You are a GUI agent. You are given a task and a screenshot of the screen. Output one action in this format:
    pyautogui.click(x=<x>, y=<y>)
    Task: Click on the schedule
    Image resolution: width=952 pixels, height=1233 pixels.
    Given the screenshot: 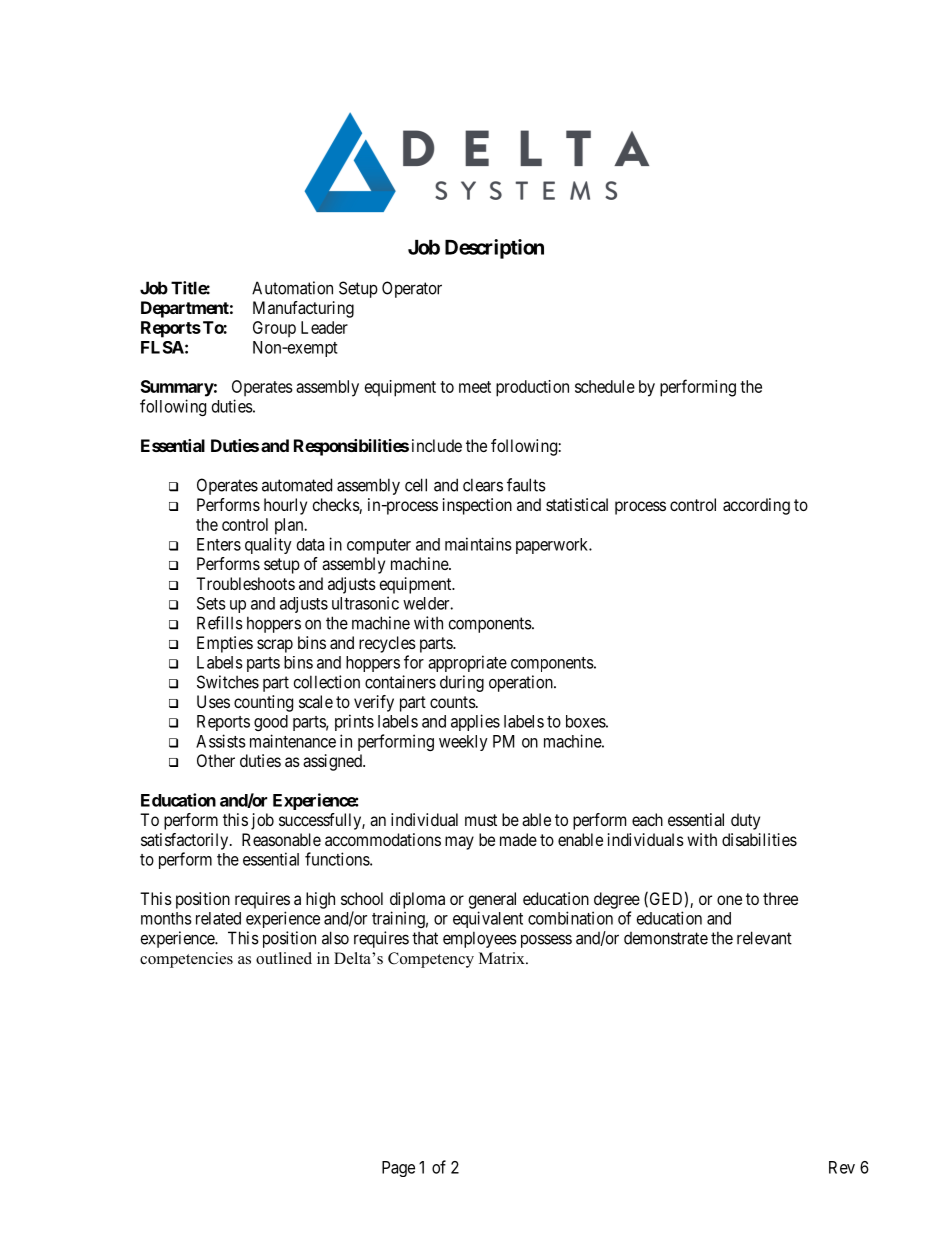 What is the action you would take?
    pyautogui.click(x=605, y=386)
